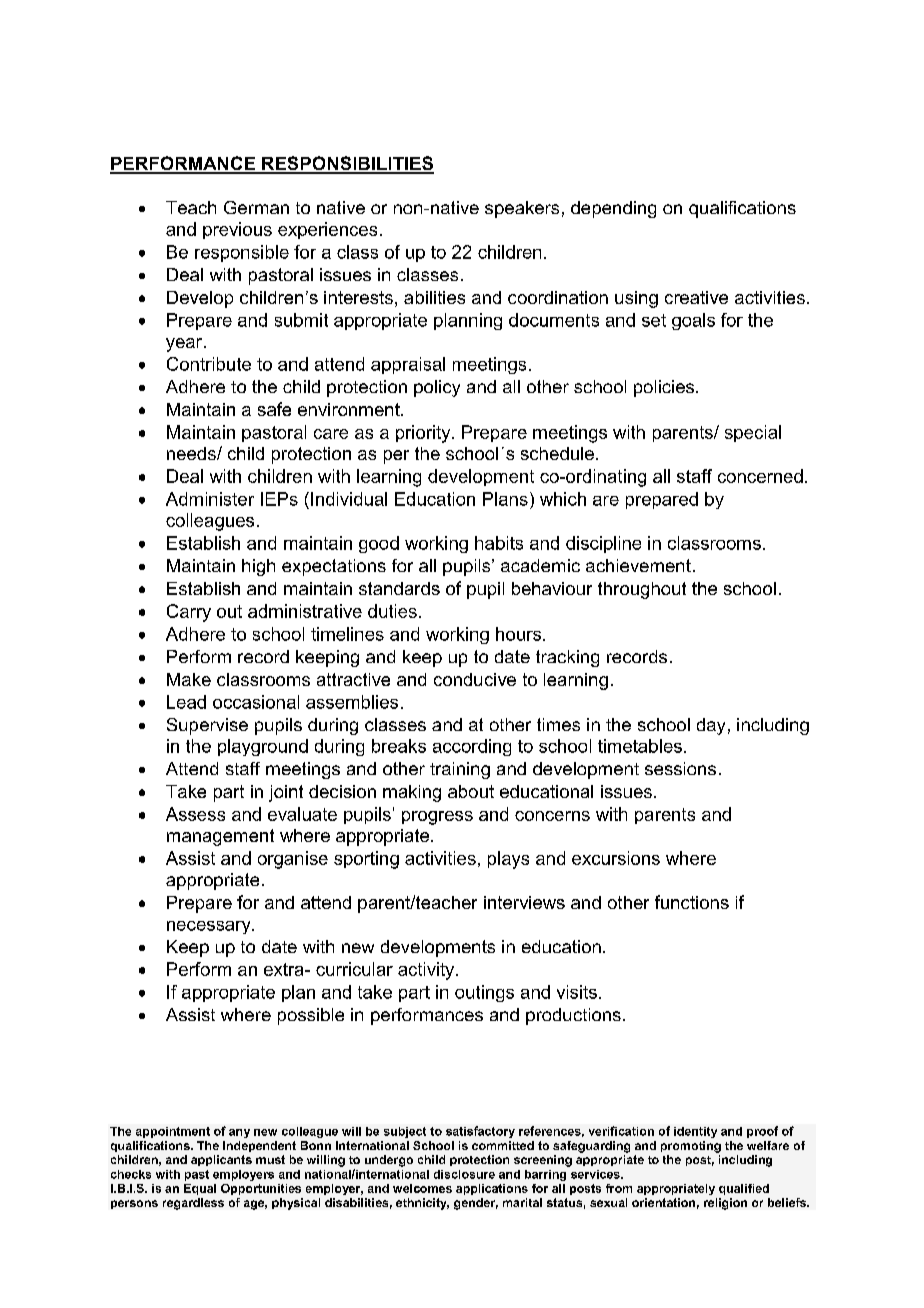  What do you see at coordinates (427, 971) in the screenshot?
I see `activity` at bounding box center [427, 971].
